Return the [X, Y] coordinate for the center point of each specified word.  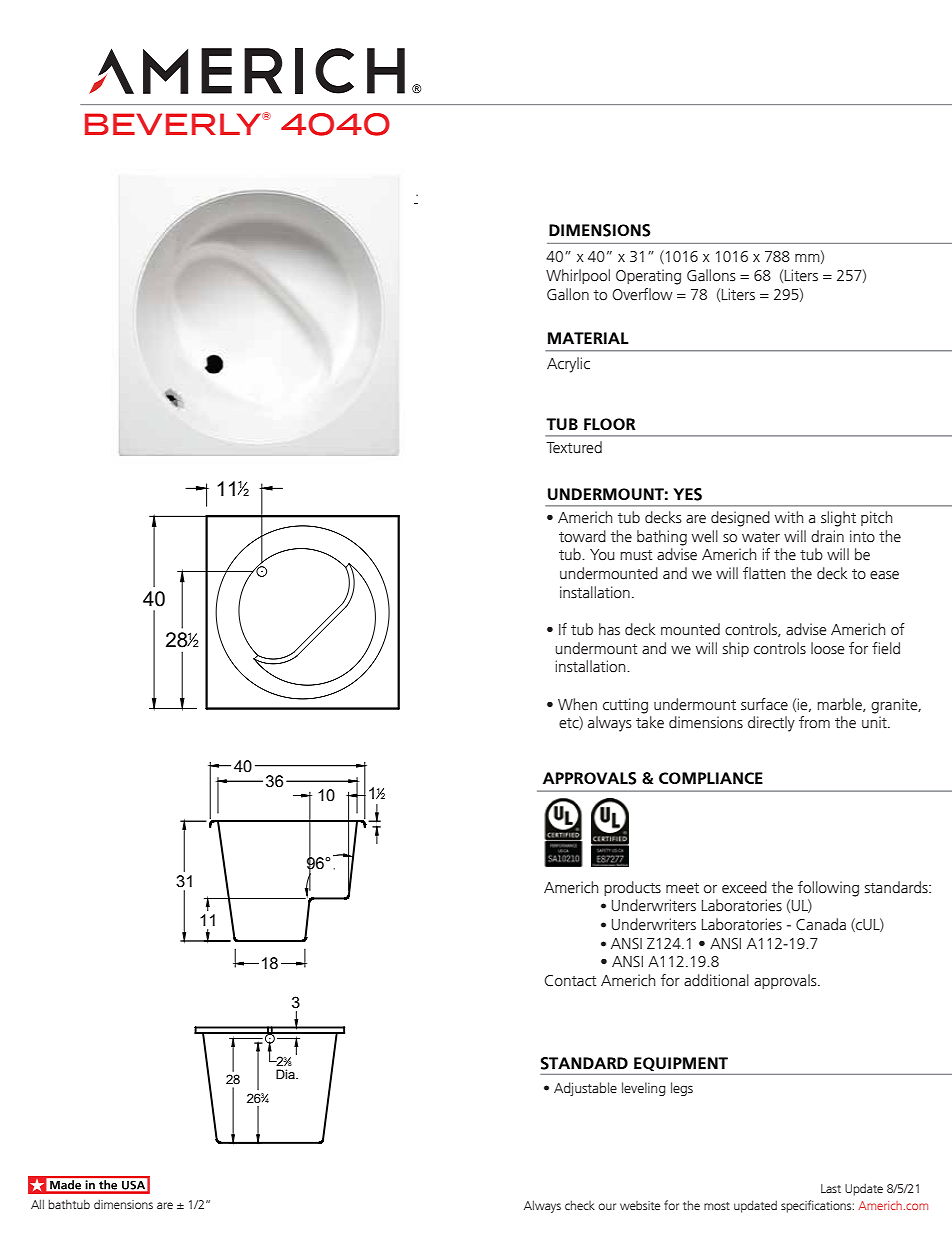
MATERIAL [588, 338]
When [577, 704]
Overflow [642, 294]
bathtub [69, 1204]
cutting [625, 706]
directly [771, 724]
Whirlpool [578, 276]
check [580, 1205]
